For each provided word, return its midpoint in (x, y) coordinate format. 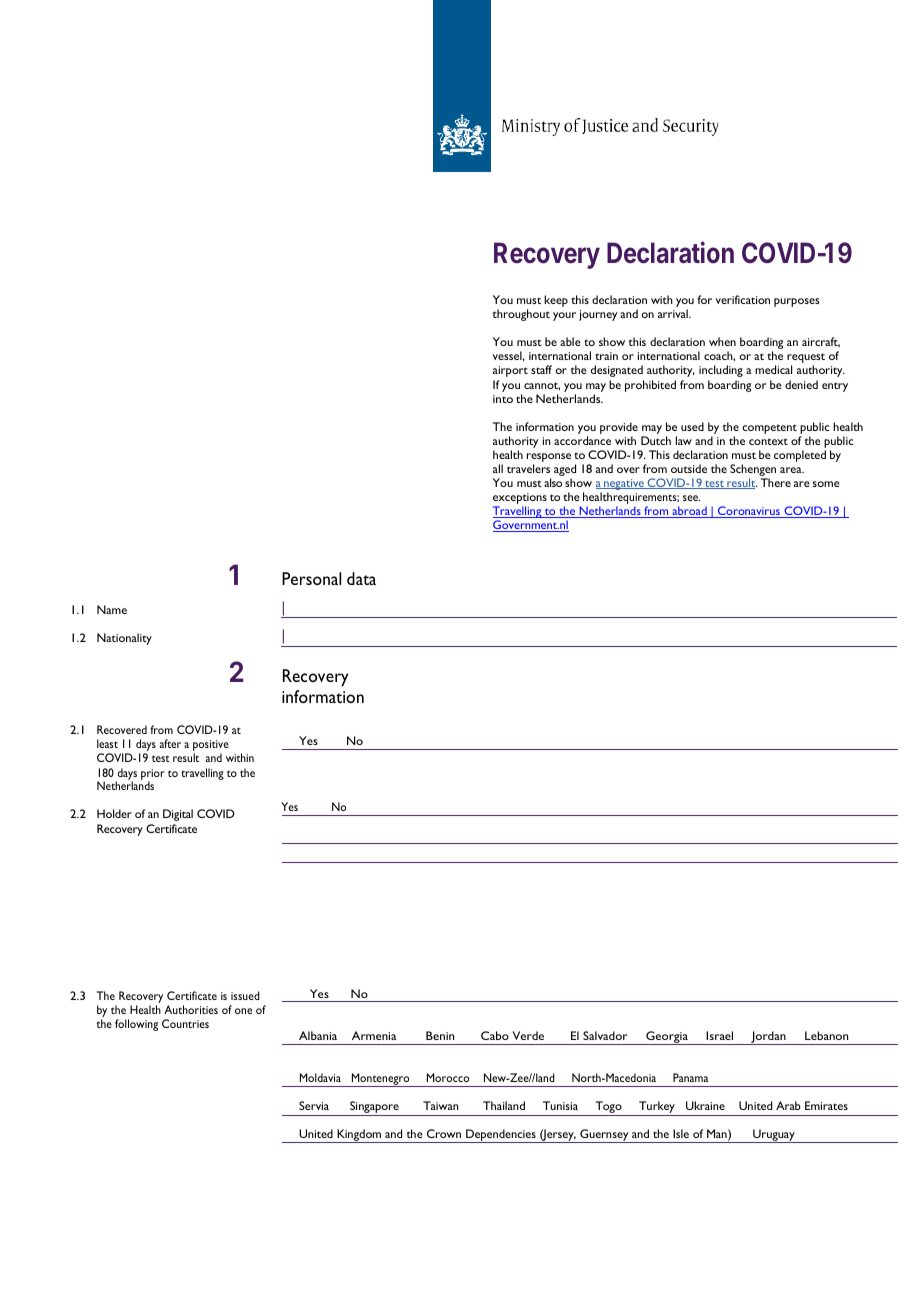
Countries (185, 1023)
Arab (788, 1105)
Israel (719, 1035)
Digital (178, 815)
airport (510, 371)
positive (211, 747)
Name (112, 609)
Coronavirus (749, 512)
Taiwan (441, 1105)
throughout (521, 315)
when (722, 341)
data (361, 578)
